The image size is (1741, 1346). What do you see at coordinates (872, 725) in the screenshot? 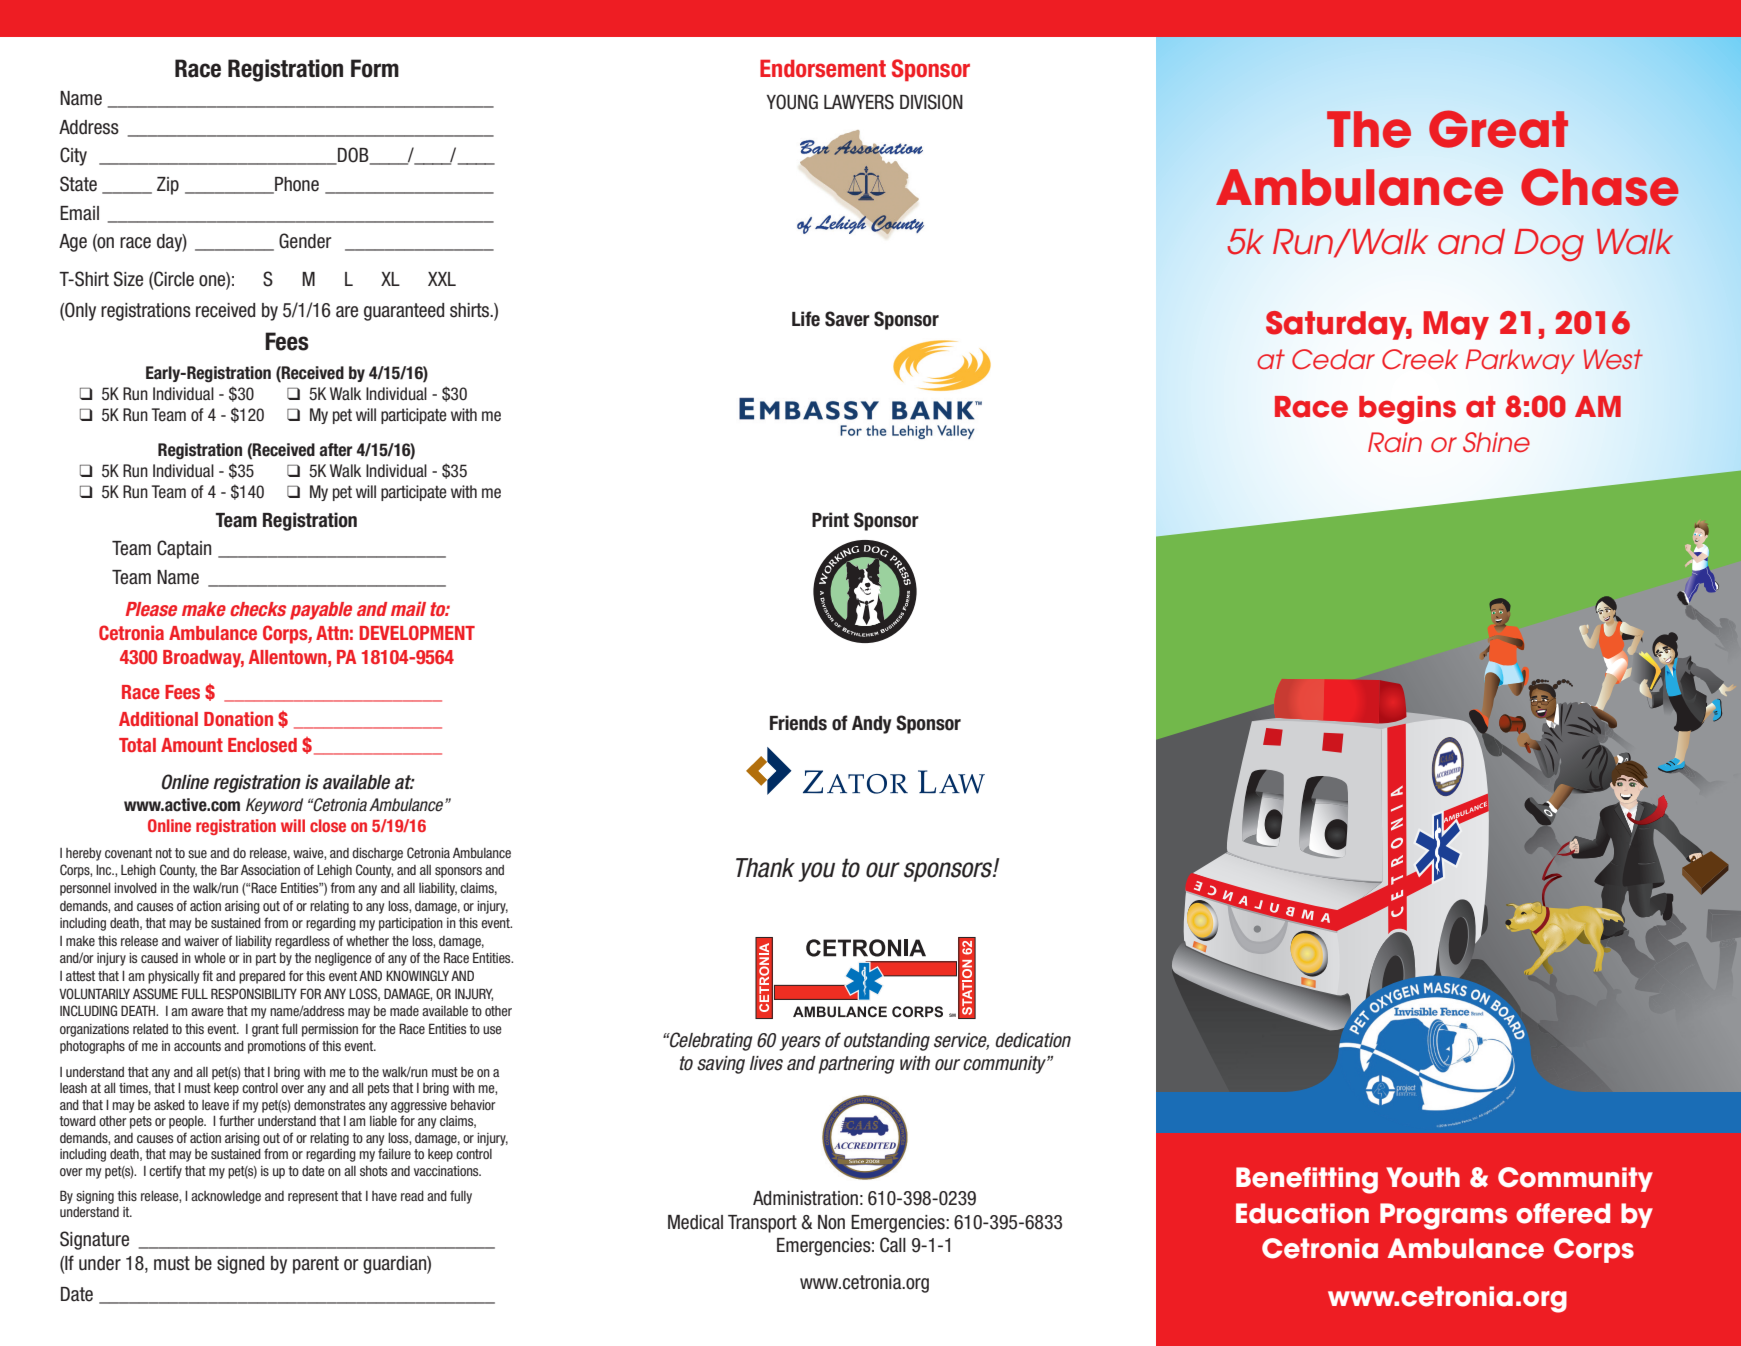
I see `Andy` at bounding box center [872, 725].
